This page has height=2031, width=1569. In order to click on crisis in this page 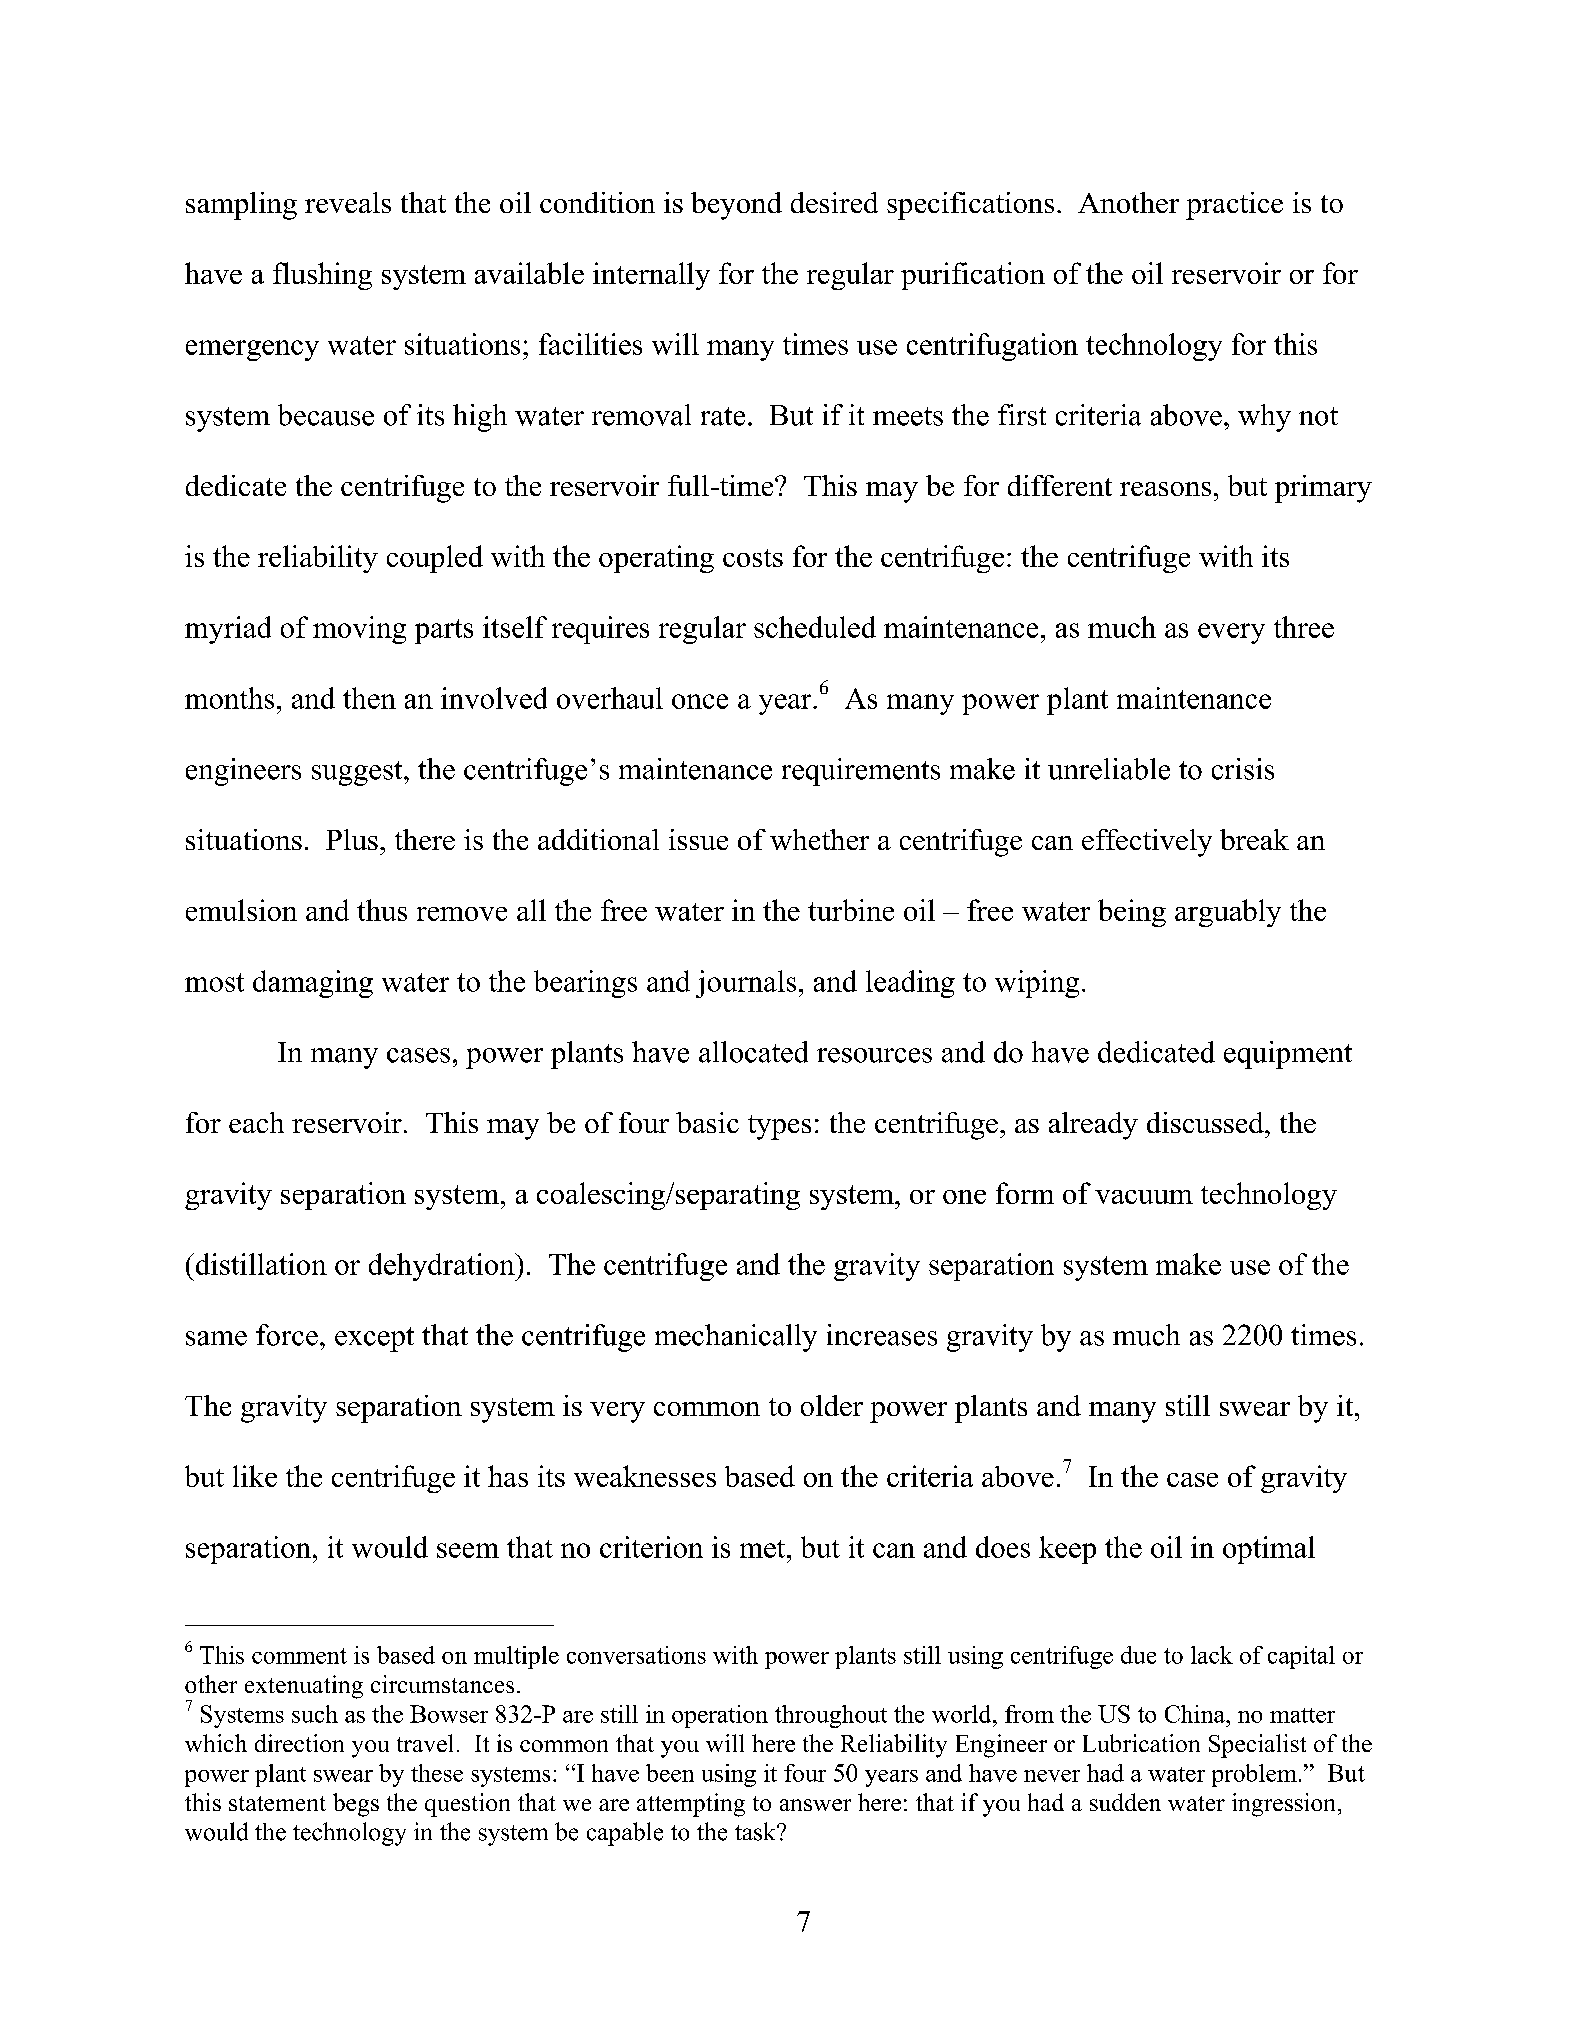, I will do `click(1243, 769)`.
